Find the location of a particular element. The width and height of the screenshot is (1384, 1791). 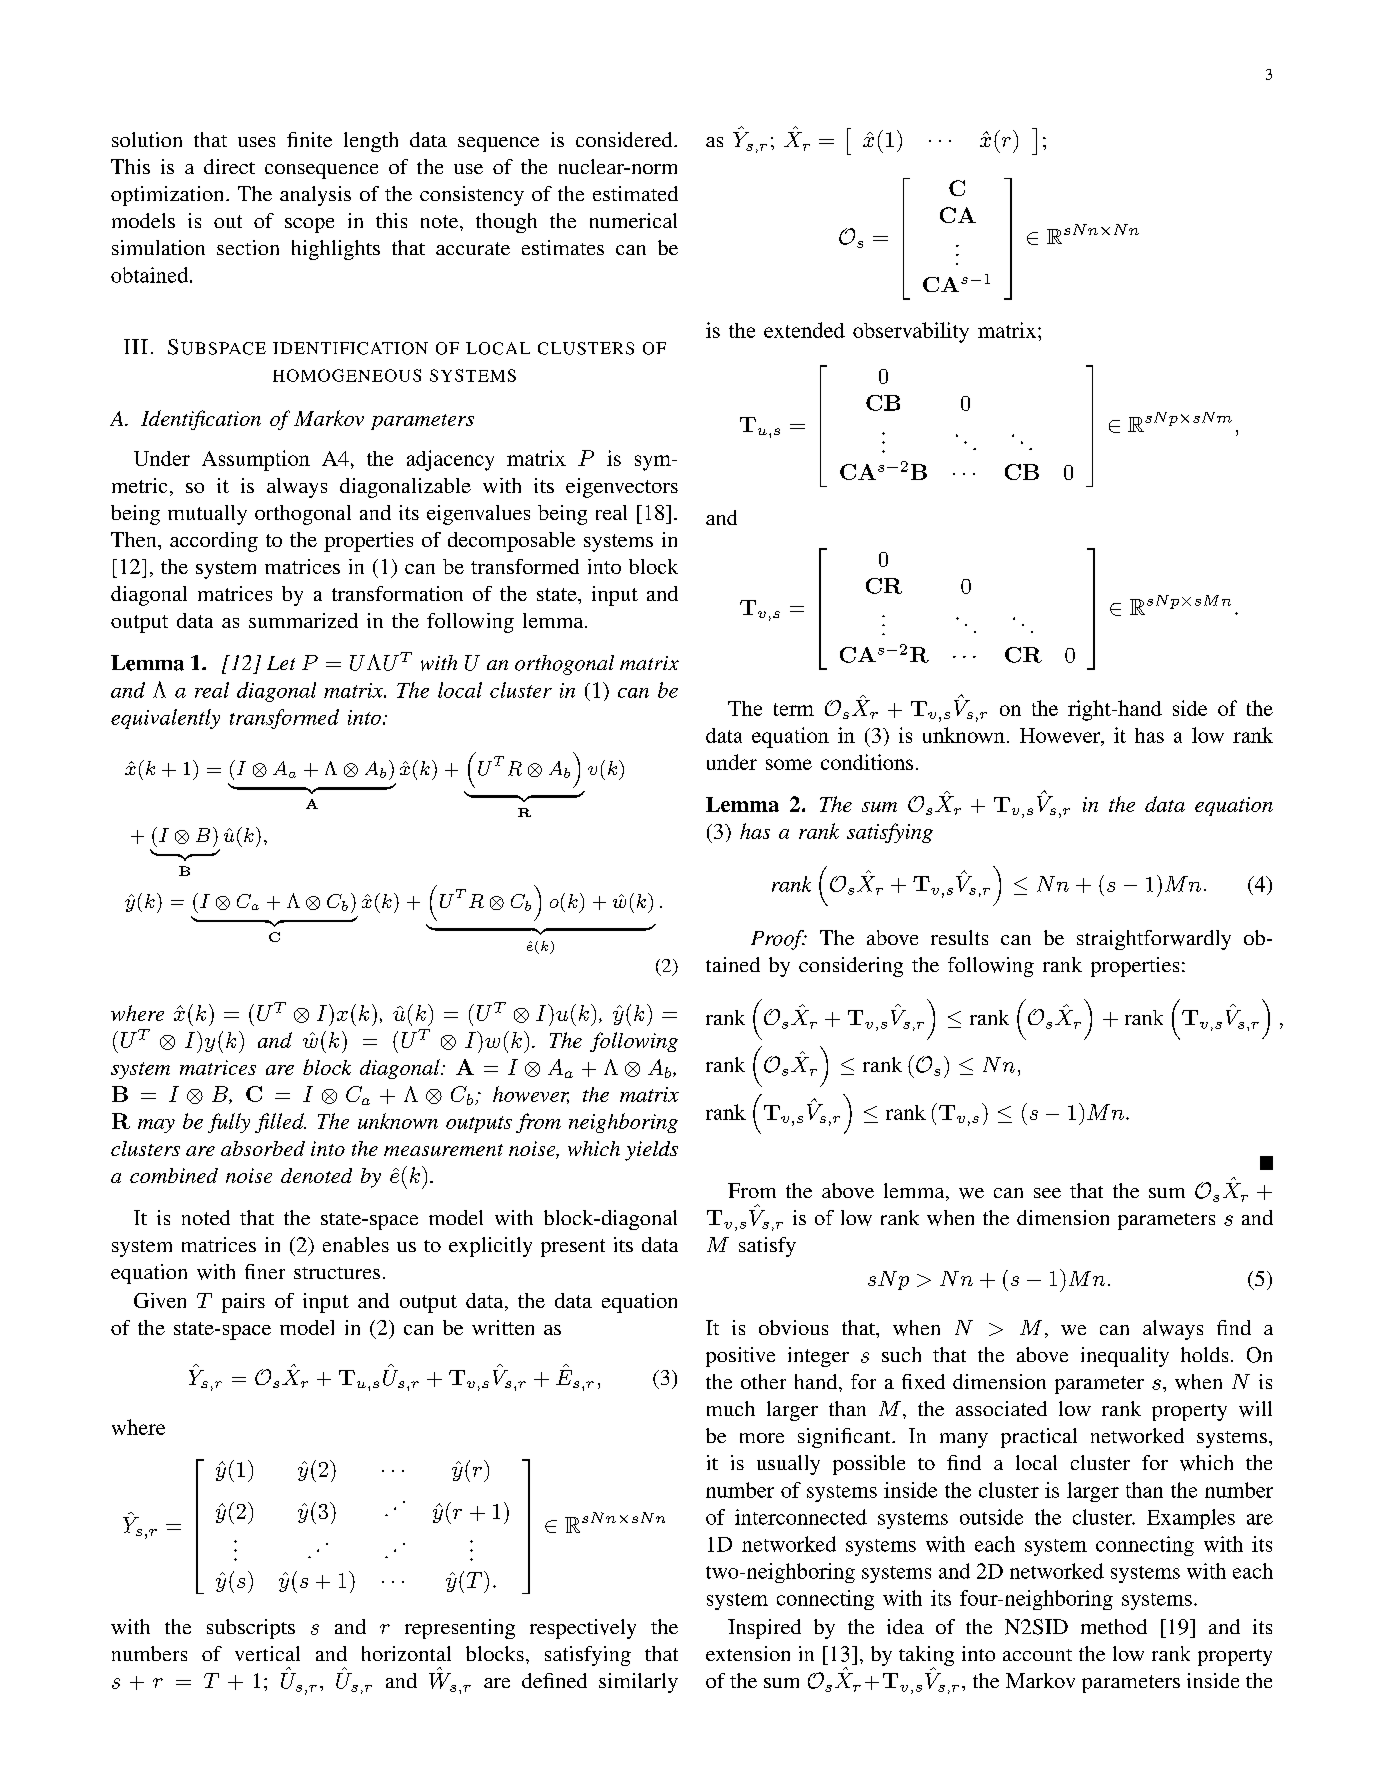

term is located at coordinates (794, 709).
